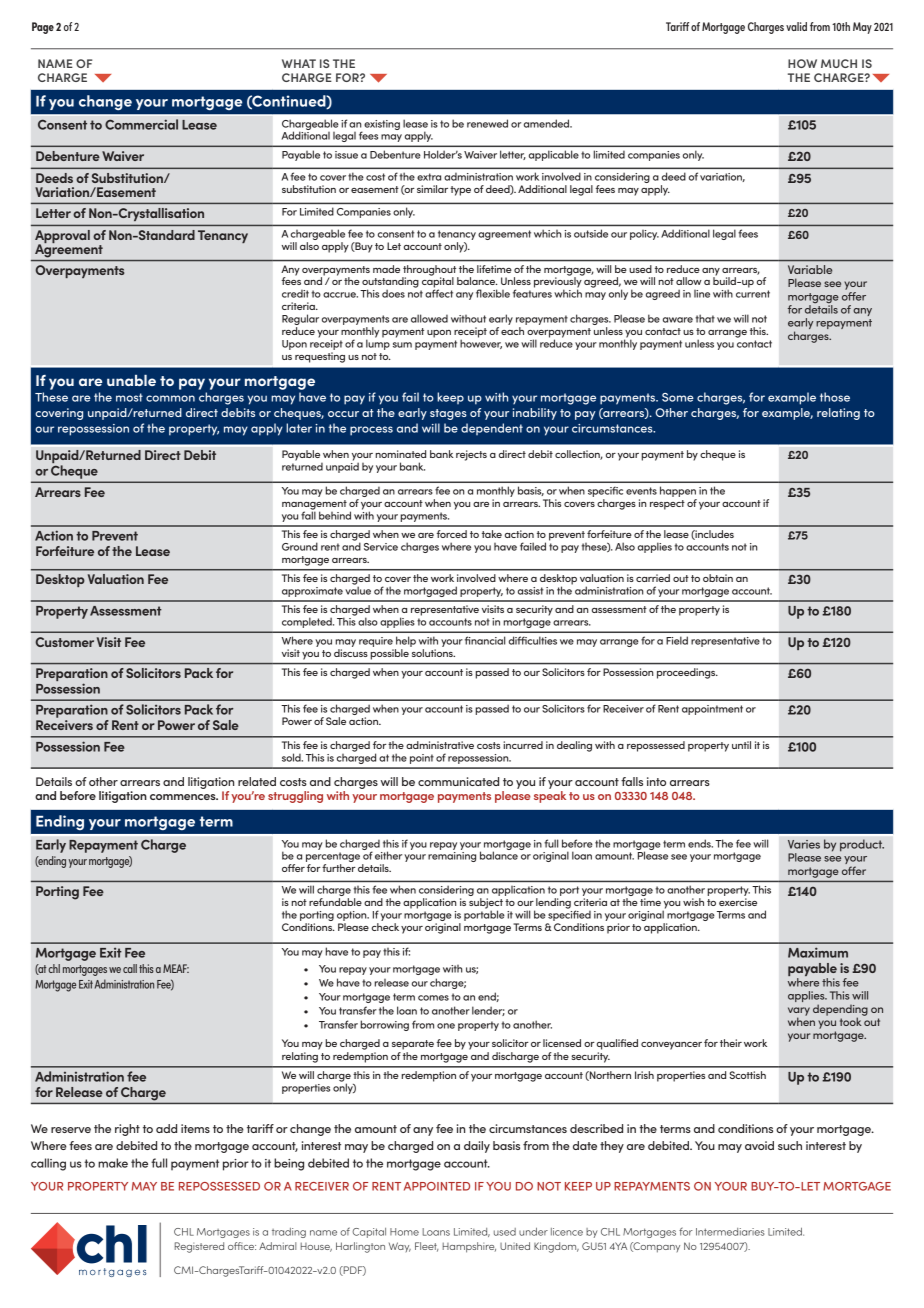 This screenshot has height=1308, width=924. What do you see at coordinates (485, 640) in the screenshot?
I see `financial` at bounding box center [485, 640].
